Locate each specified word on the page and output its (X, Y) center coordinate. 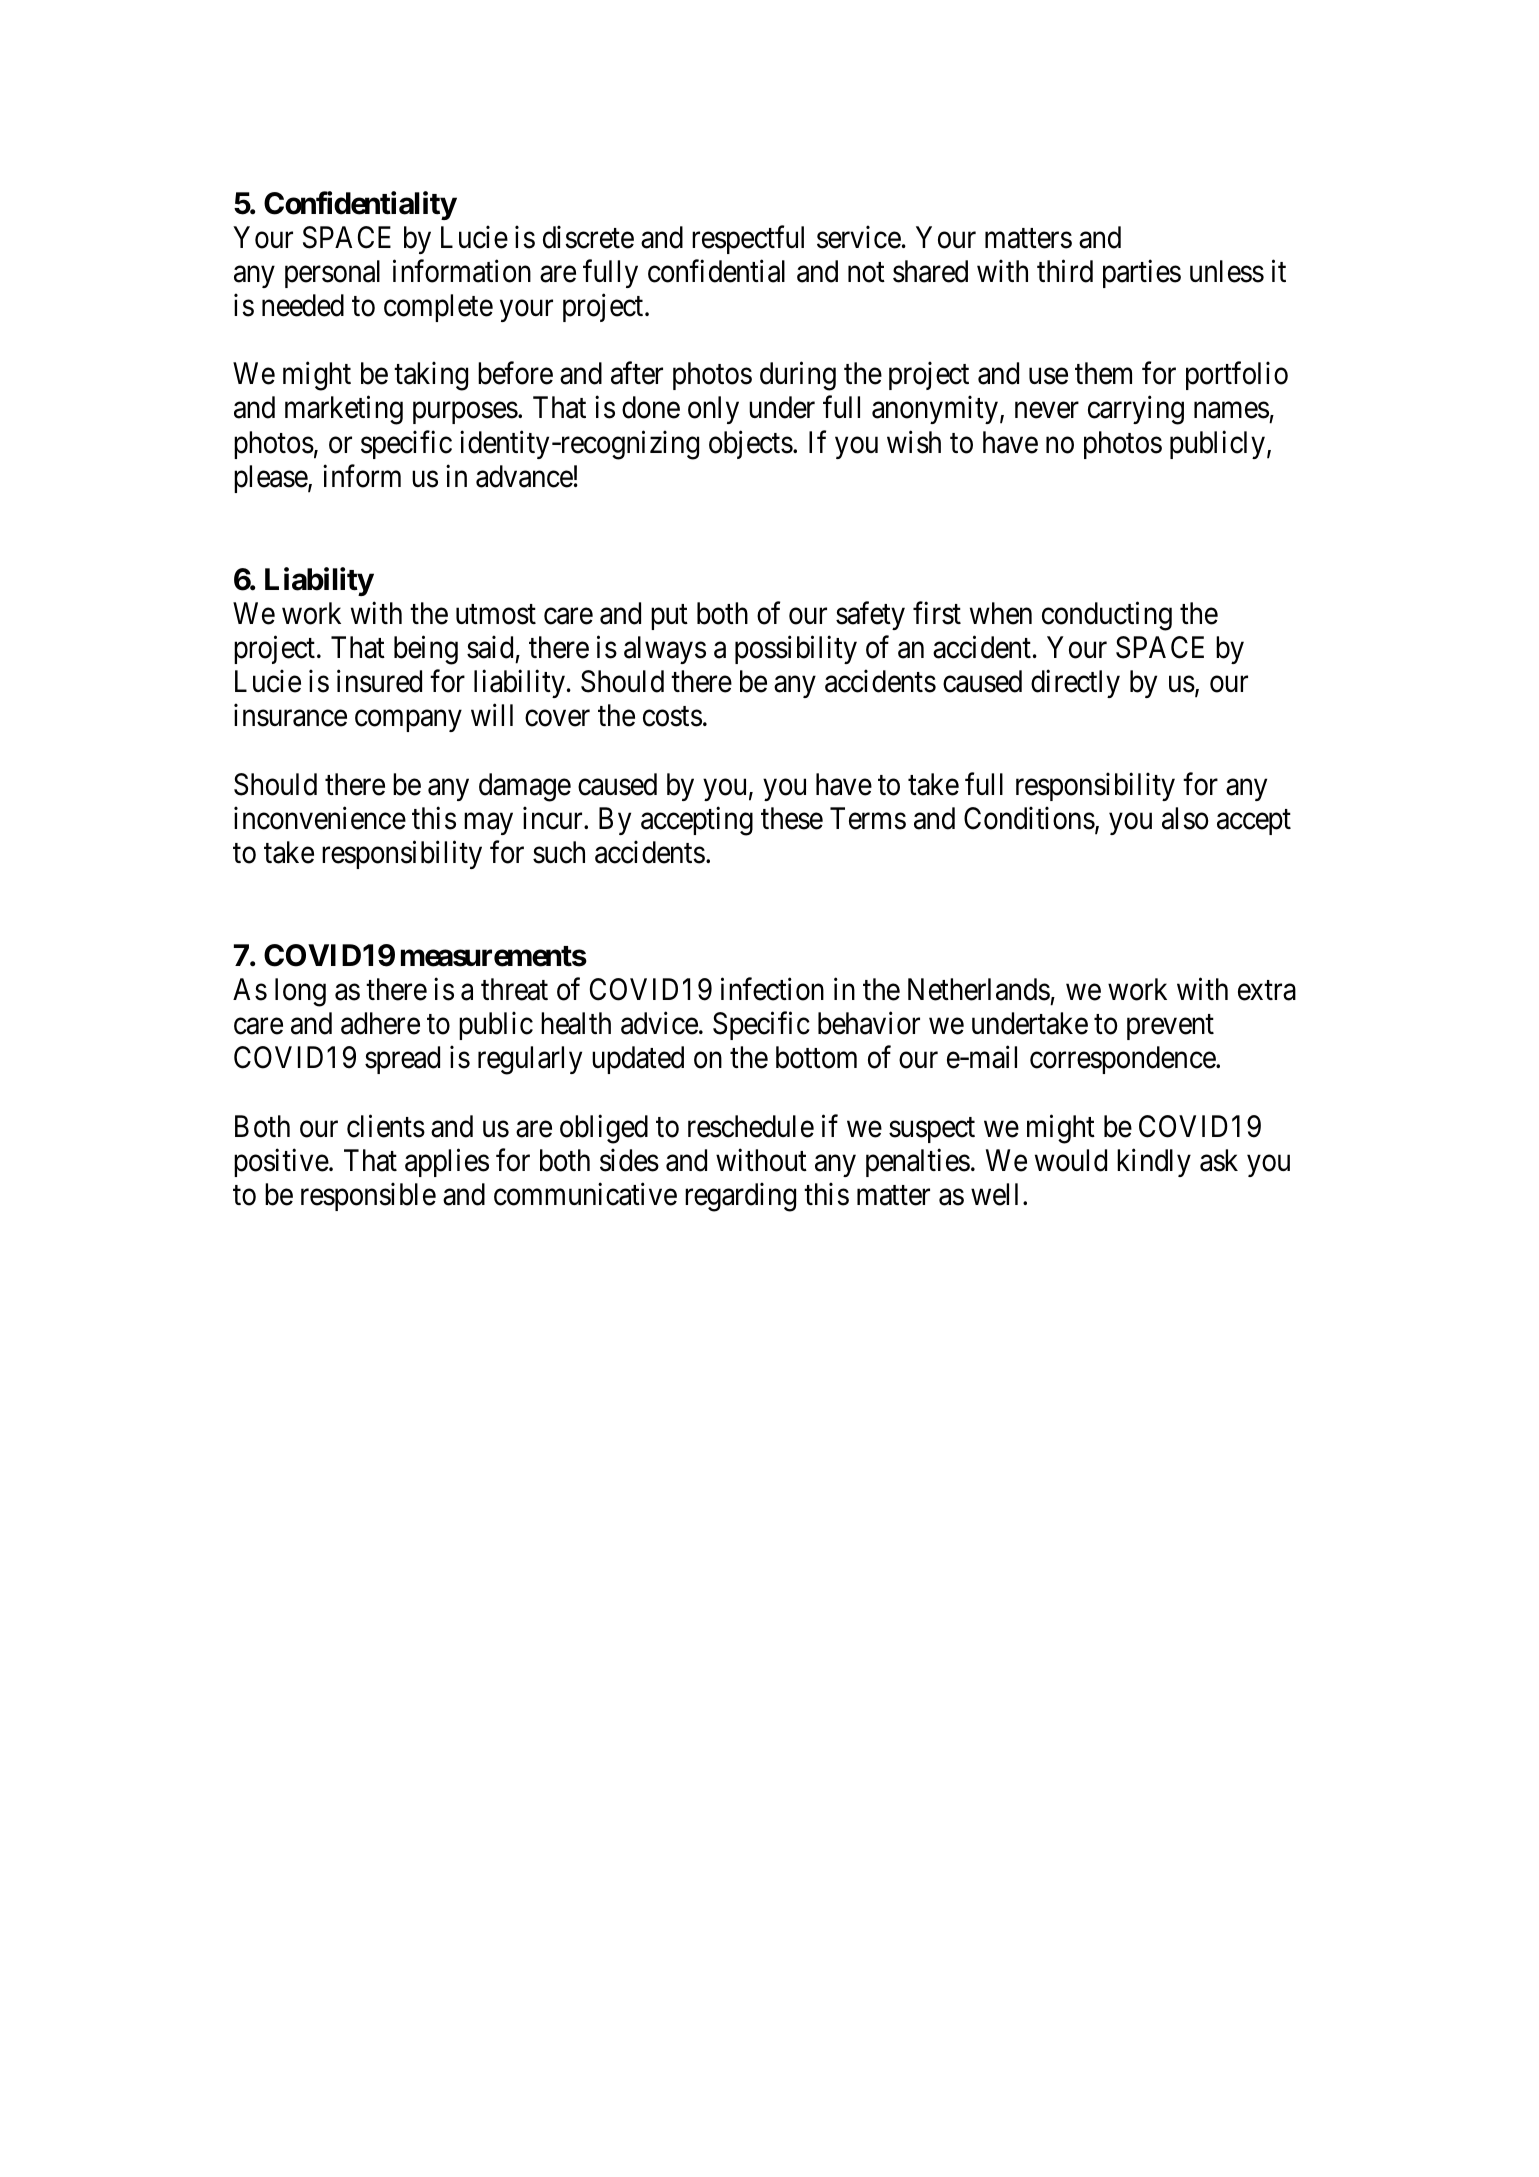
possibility (796, 650)
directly (1075, 684)
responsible (368, 1197)
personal (332, 274)
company (408, 721)
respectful (748, 240)
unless (1227, 271)
